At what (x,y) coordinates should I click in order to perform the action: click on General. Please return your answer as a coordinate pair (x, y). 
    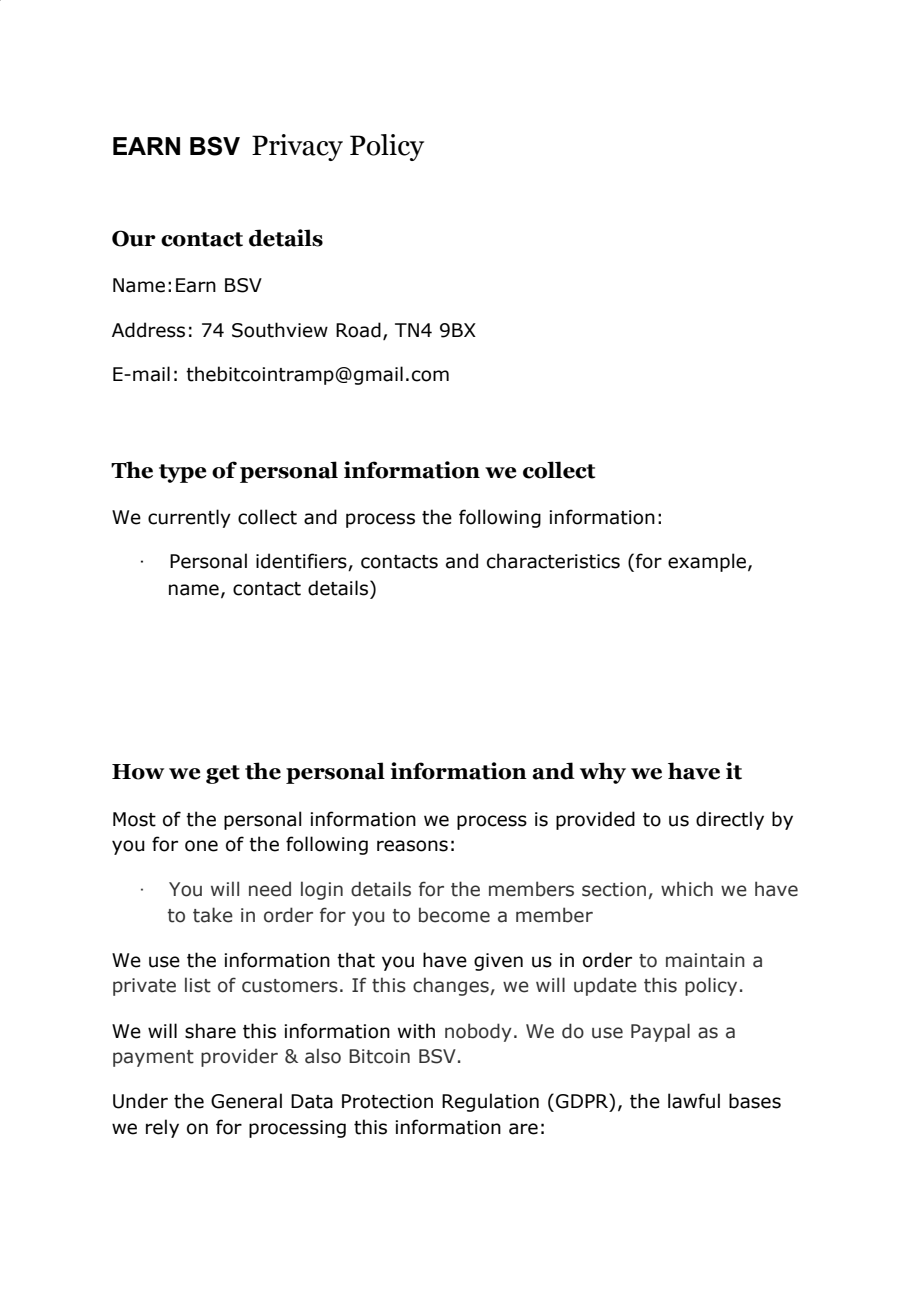
    Looking at the image, I should click on (246, 1101).
